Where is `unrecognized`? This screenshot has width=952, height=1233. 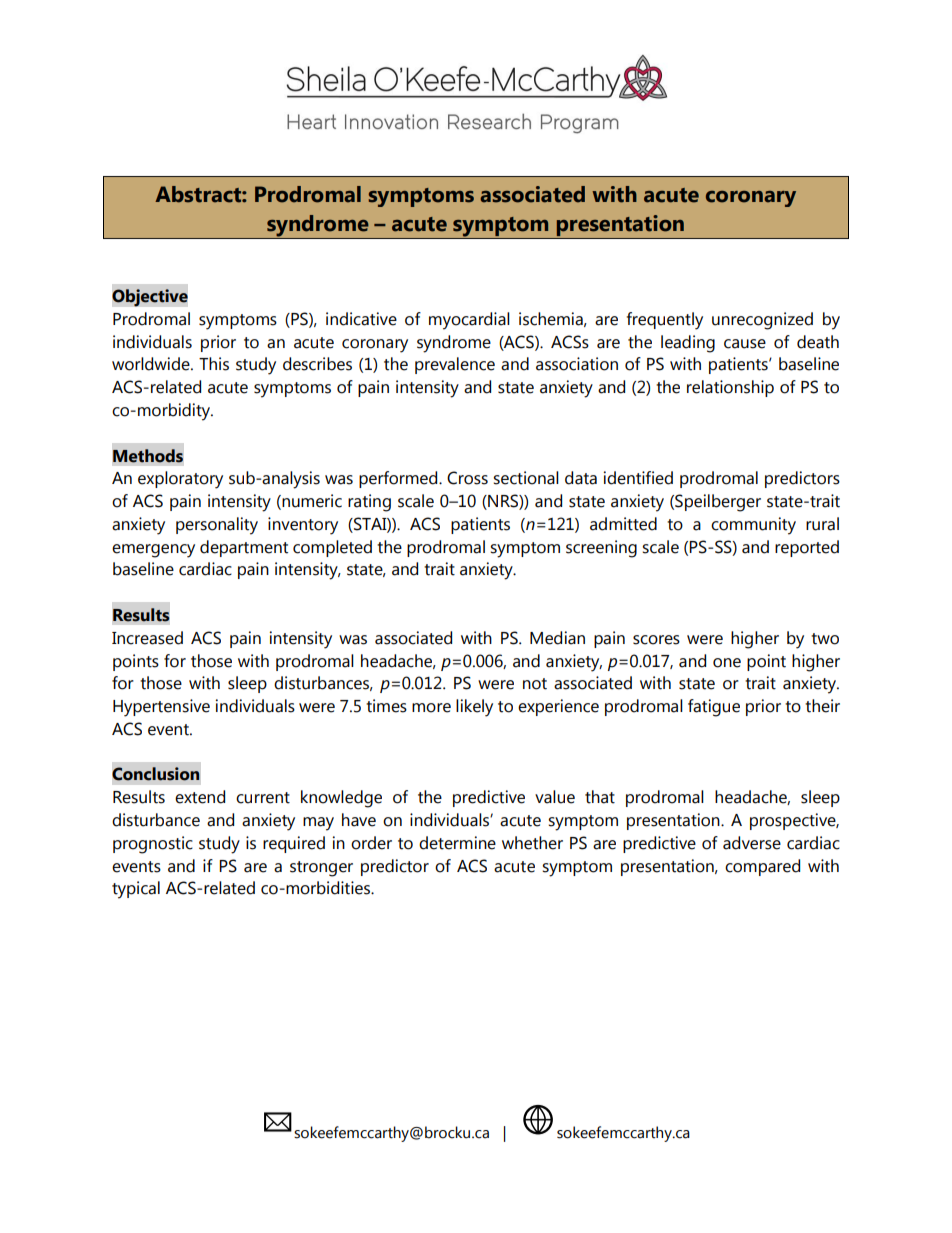
unrecognized is located at coordinates (762, 321).
